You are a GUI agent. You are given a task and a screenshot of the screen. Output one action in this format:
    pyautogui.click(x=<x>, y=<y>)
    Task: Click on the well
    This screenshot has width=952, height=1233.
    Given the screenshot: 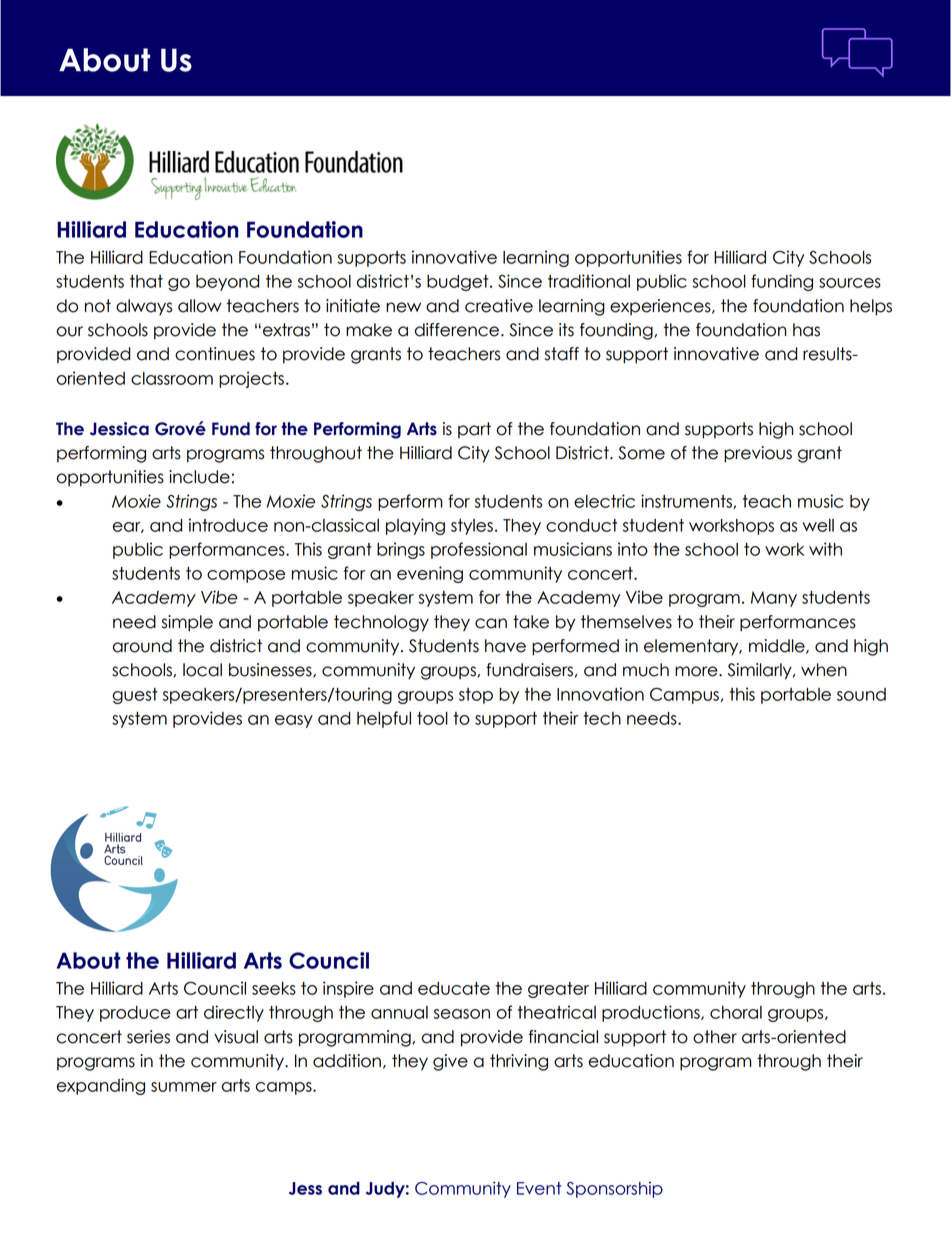 What is the action you would take?
    pyautogui.click(x=818, y=525)
